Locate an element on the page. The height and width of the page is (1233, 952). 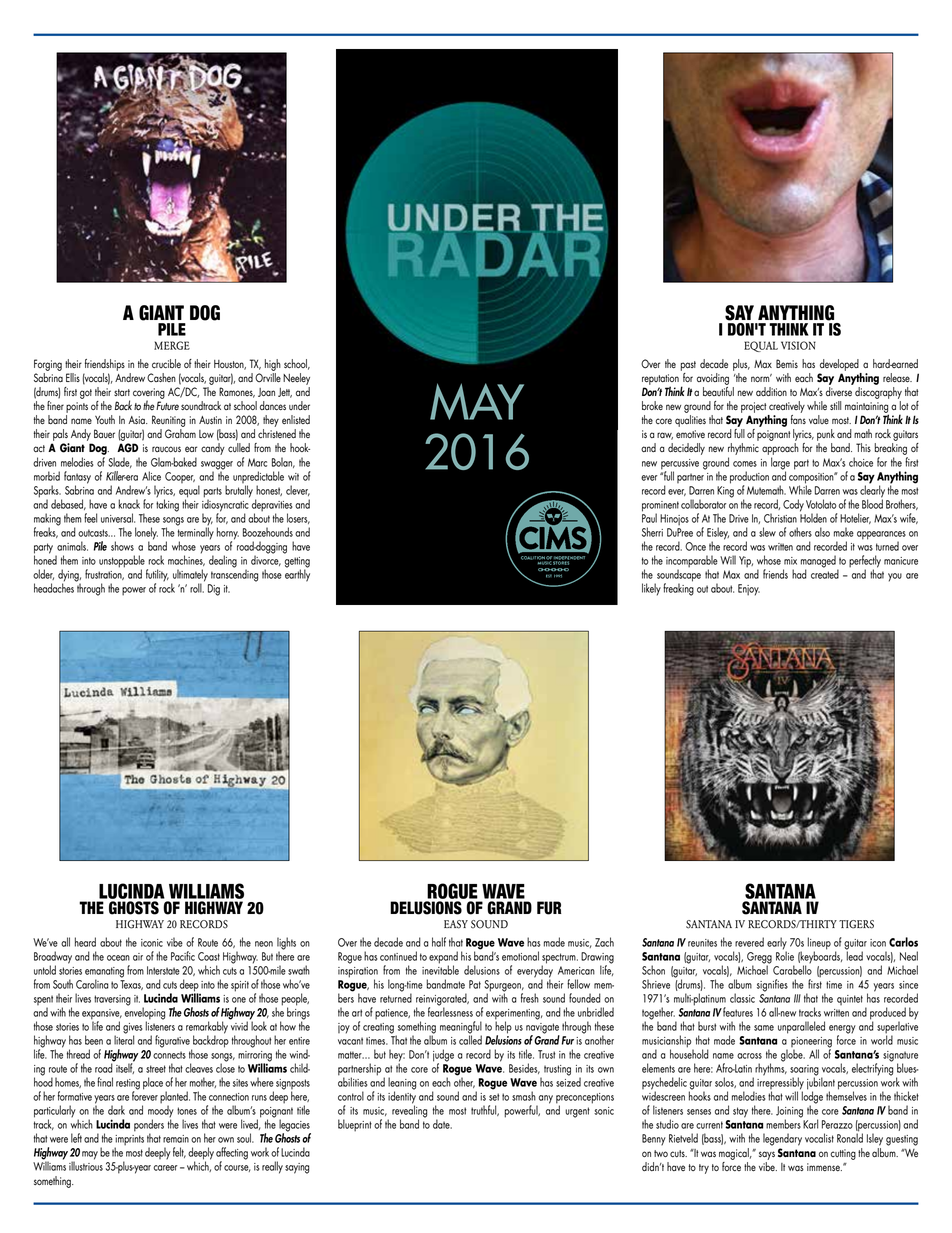
lineup is located at coordinates (819, 944).
